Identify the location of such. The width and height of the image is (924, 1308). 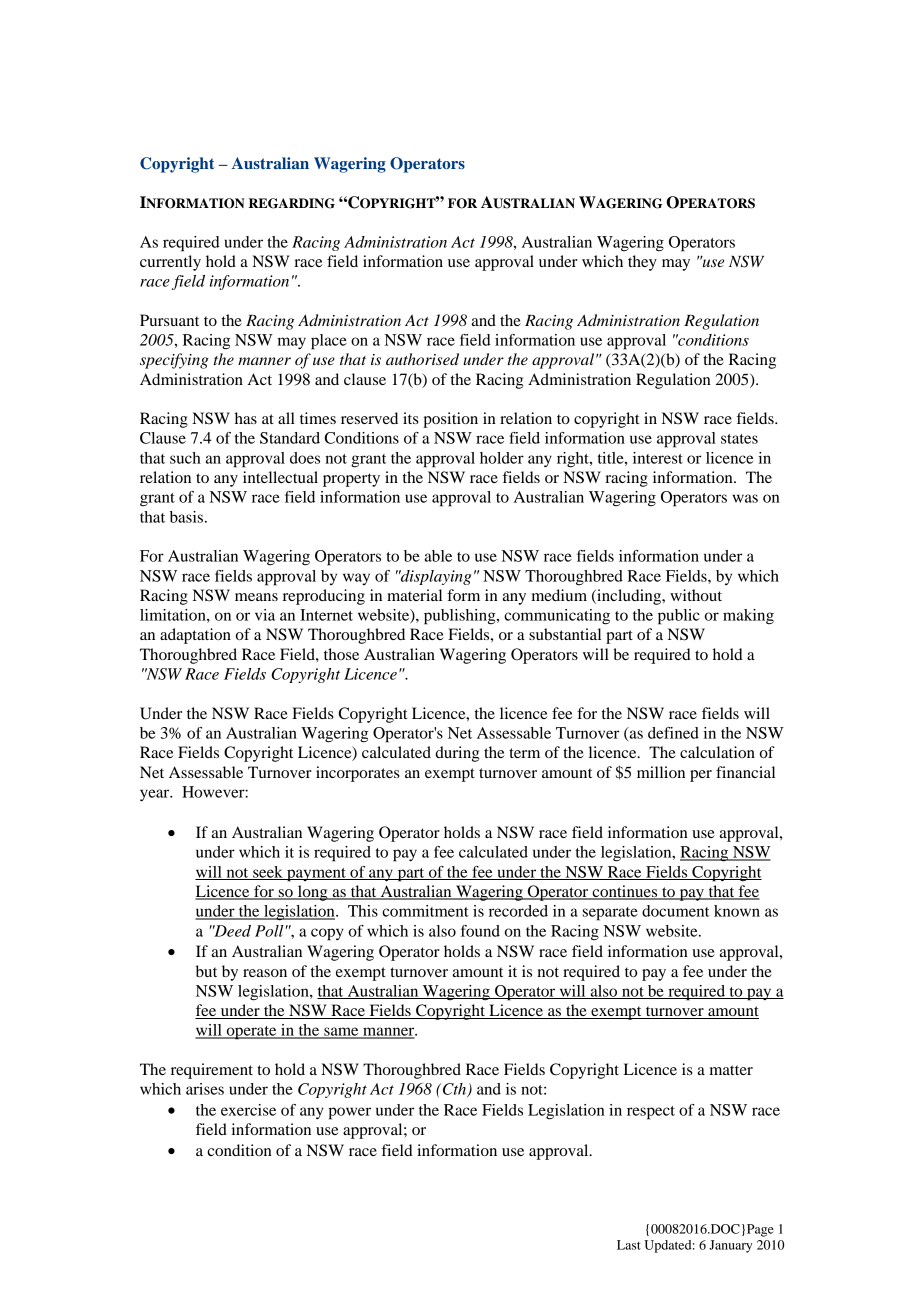
(185, 458).
